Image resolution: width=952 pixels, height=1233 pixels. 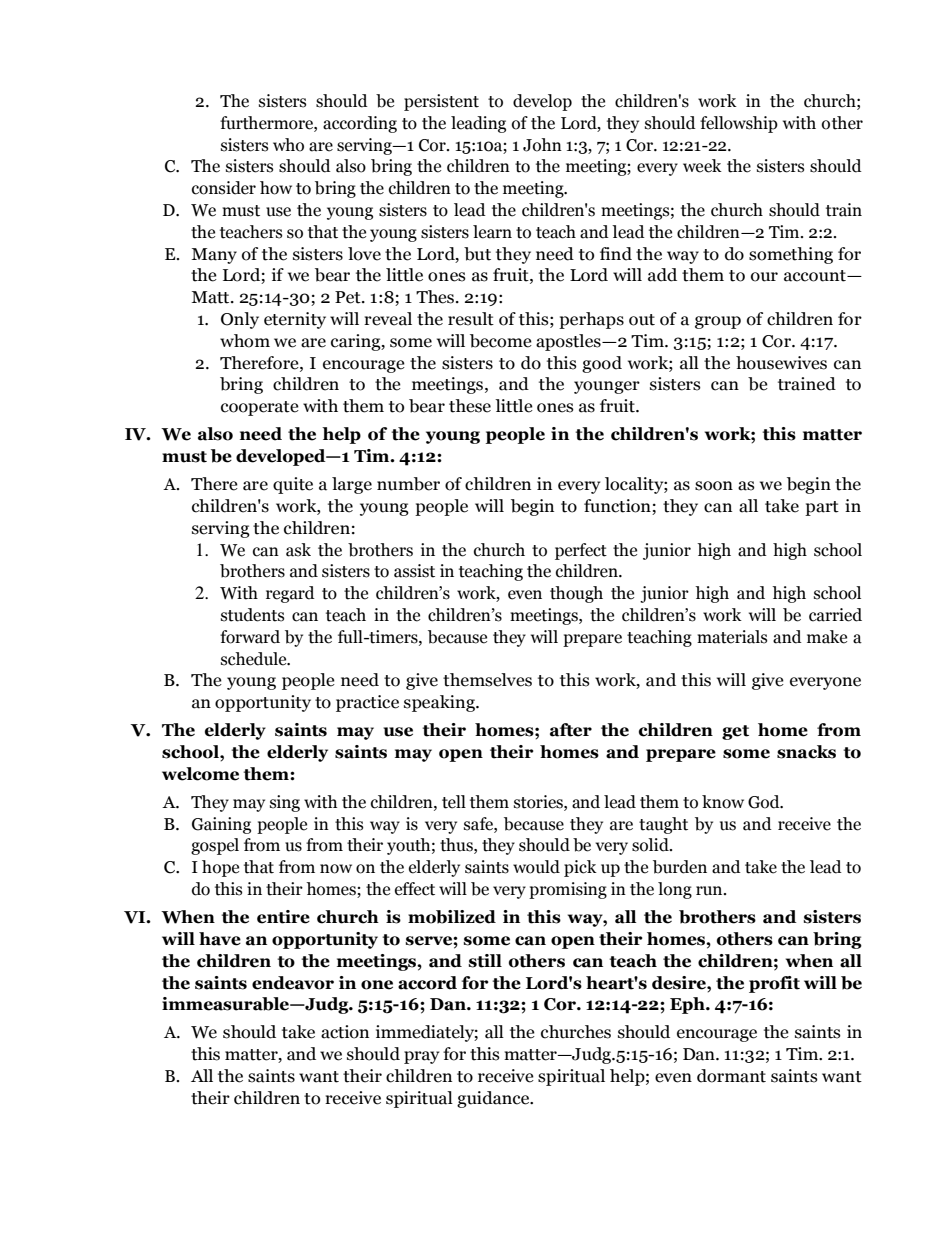 I want to click on soon, so click(x=714, y=486).
